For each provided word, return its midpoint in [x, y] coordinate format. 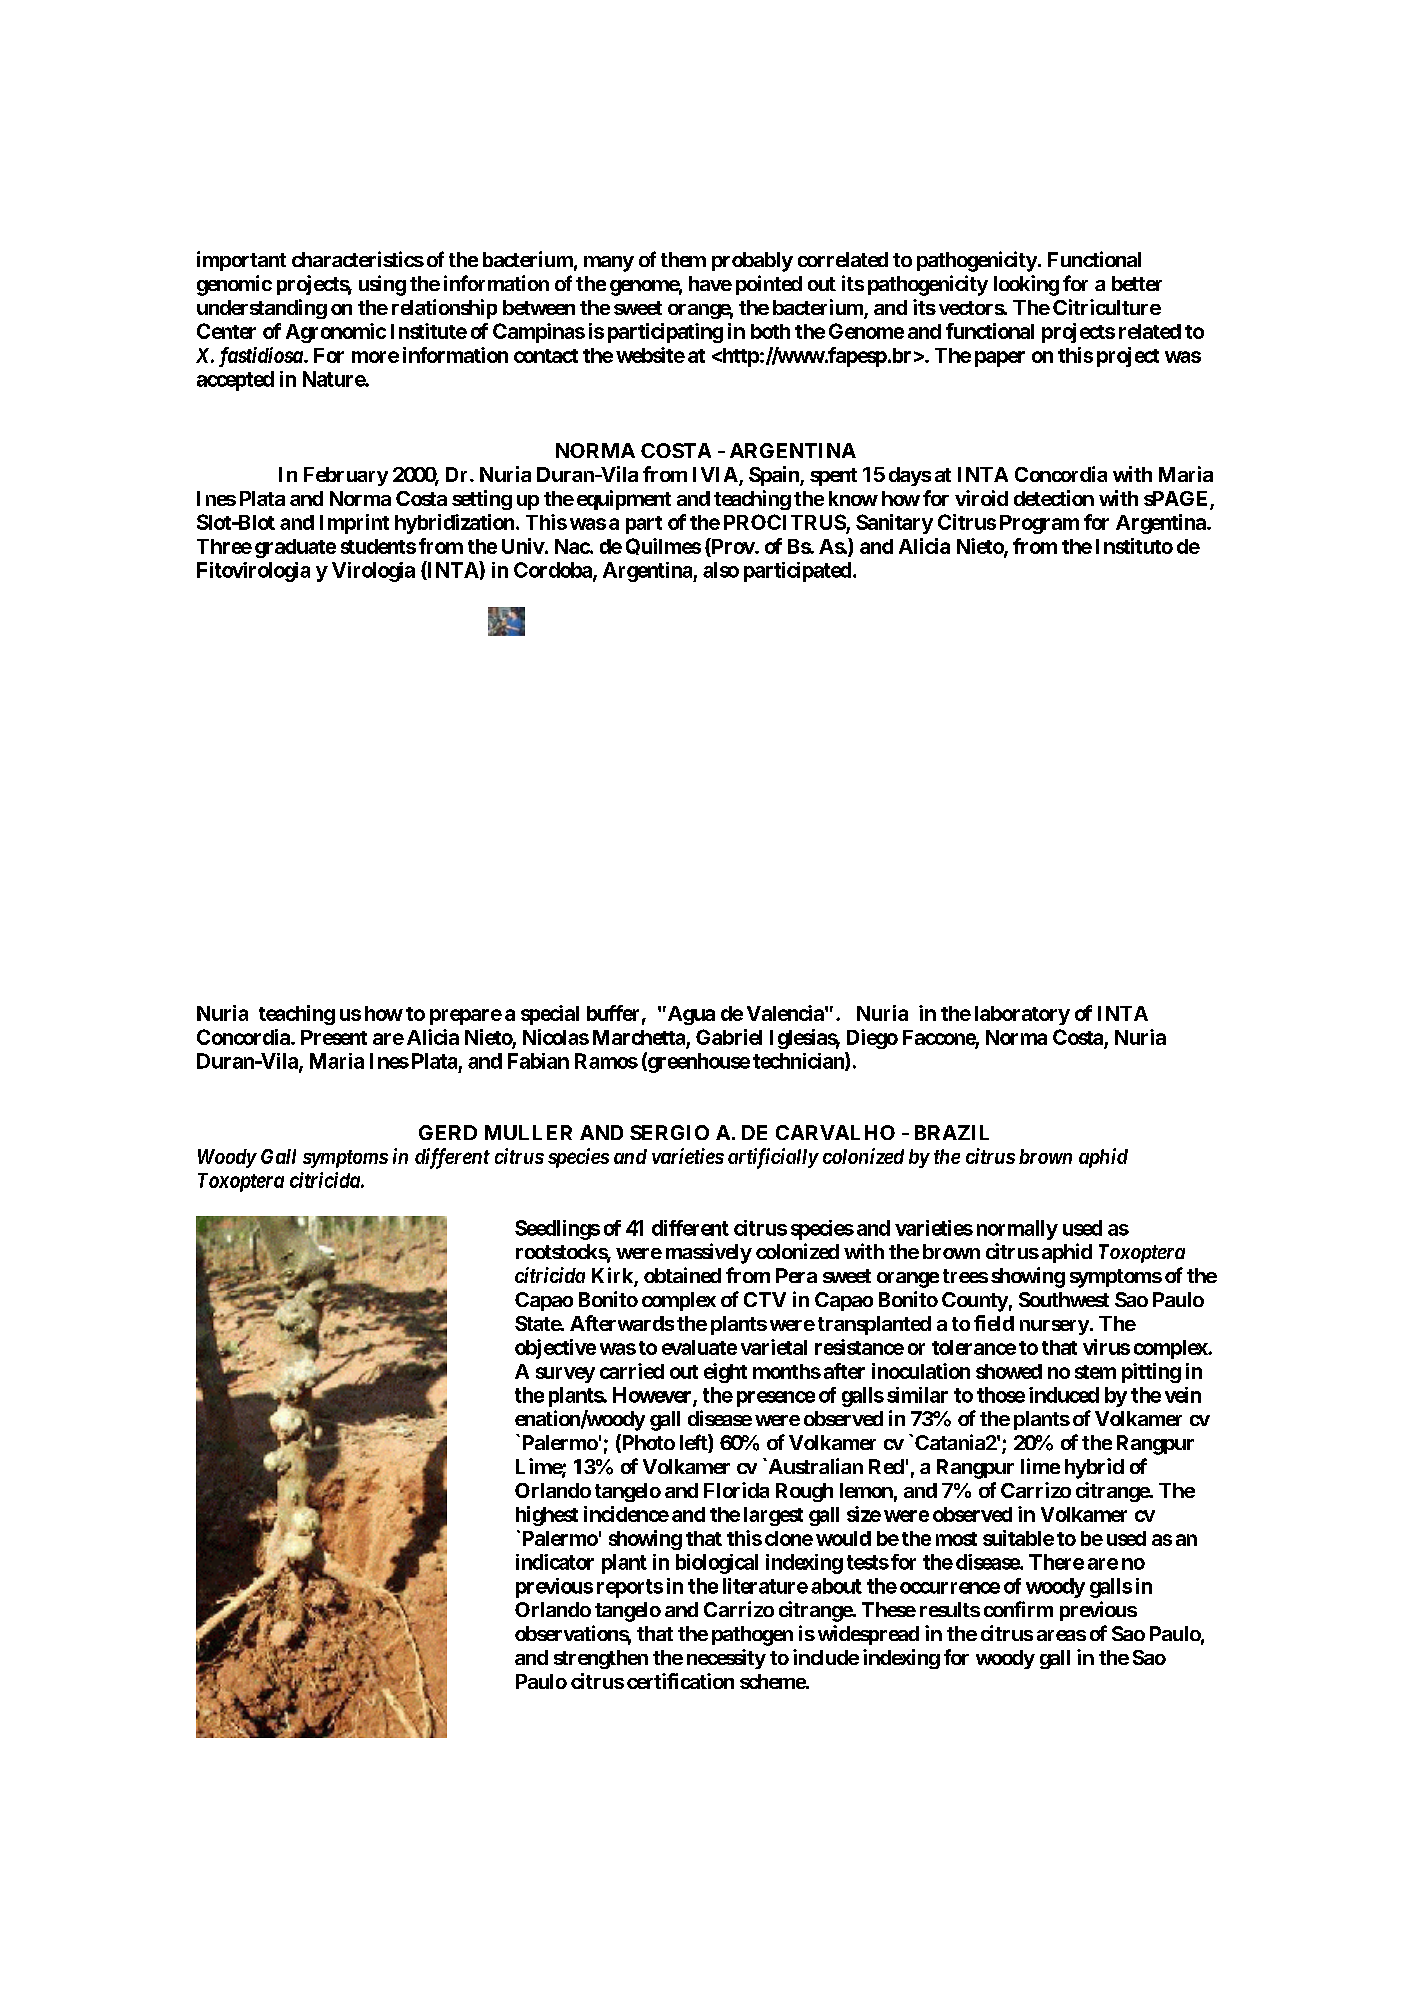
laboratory [1022, 1015]
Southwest [1064, 1299]
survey [565, 1375]
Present [334, 1037]
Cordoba [554, 571]
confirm [1018, 1609]
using [382, 285]
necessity [726, 1659]
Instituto [1134, 546]
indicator [555, 1562]
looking [1026, 285]
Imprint [354, 524]
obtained [682, 1275]
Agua [690, 1015]
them [683, 259]
